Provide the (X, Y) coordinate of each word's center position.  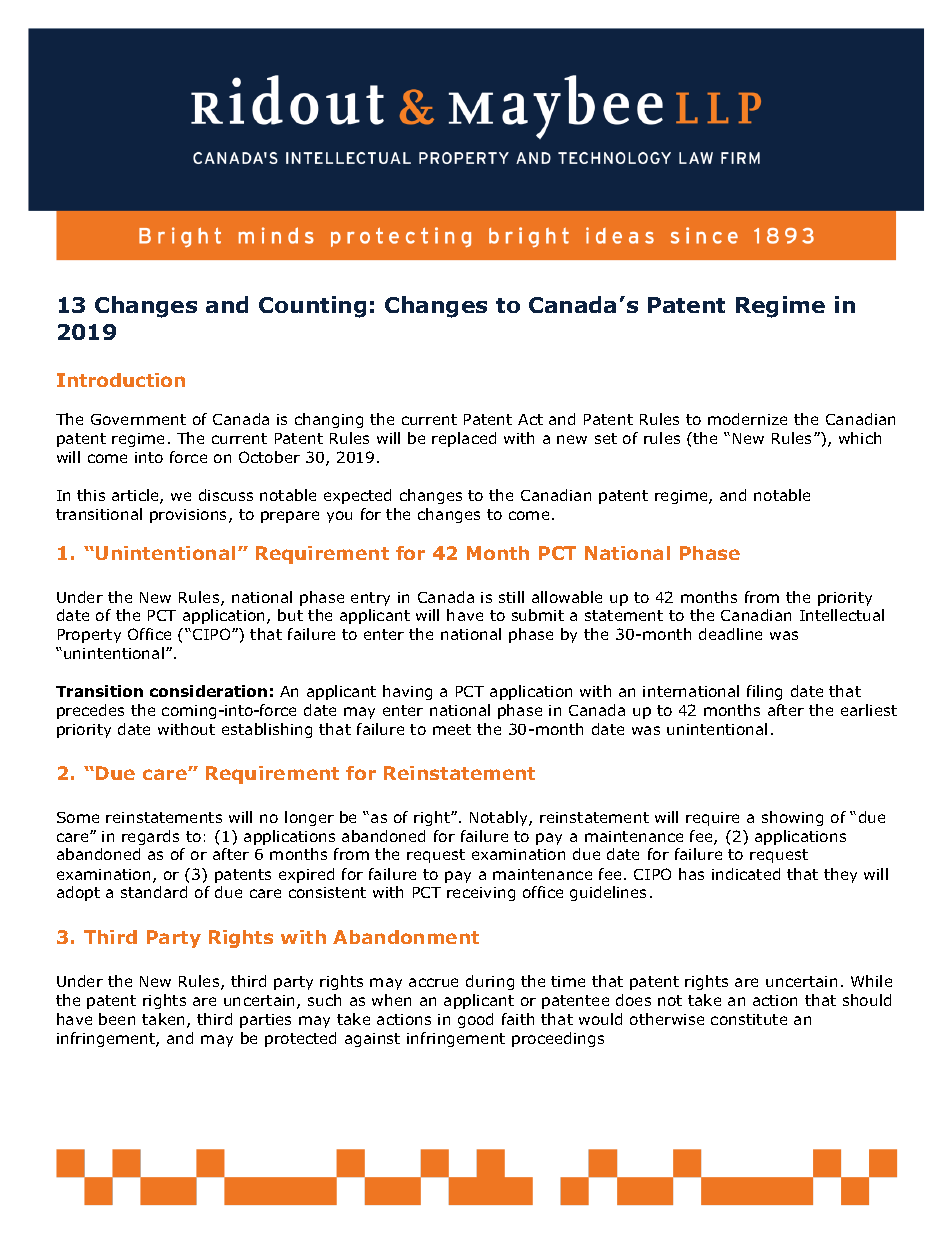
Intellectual (842, 615)
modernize (747, 419)
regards (150, 837)
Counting (312, 307)
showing (792, 818)
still (511, 597)
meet (452, 729)
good (475, 1020)
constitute (749, 1019)
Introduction (121, 380)
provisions (190, 516)
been (117, 1019)
